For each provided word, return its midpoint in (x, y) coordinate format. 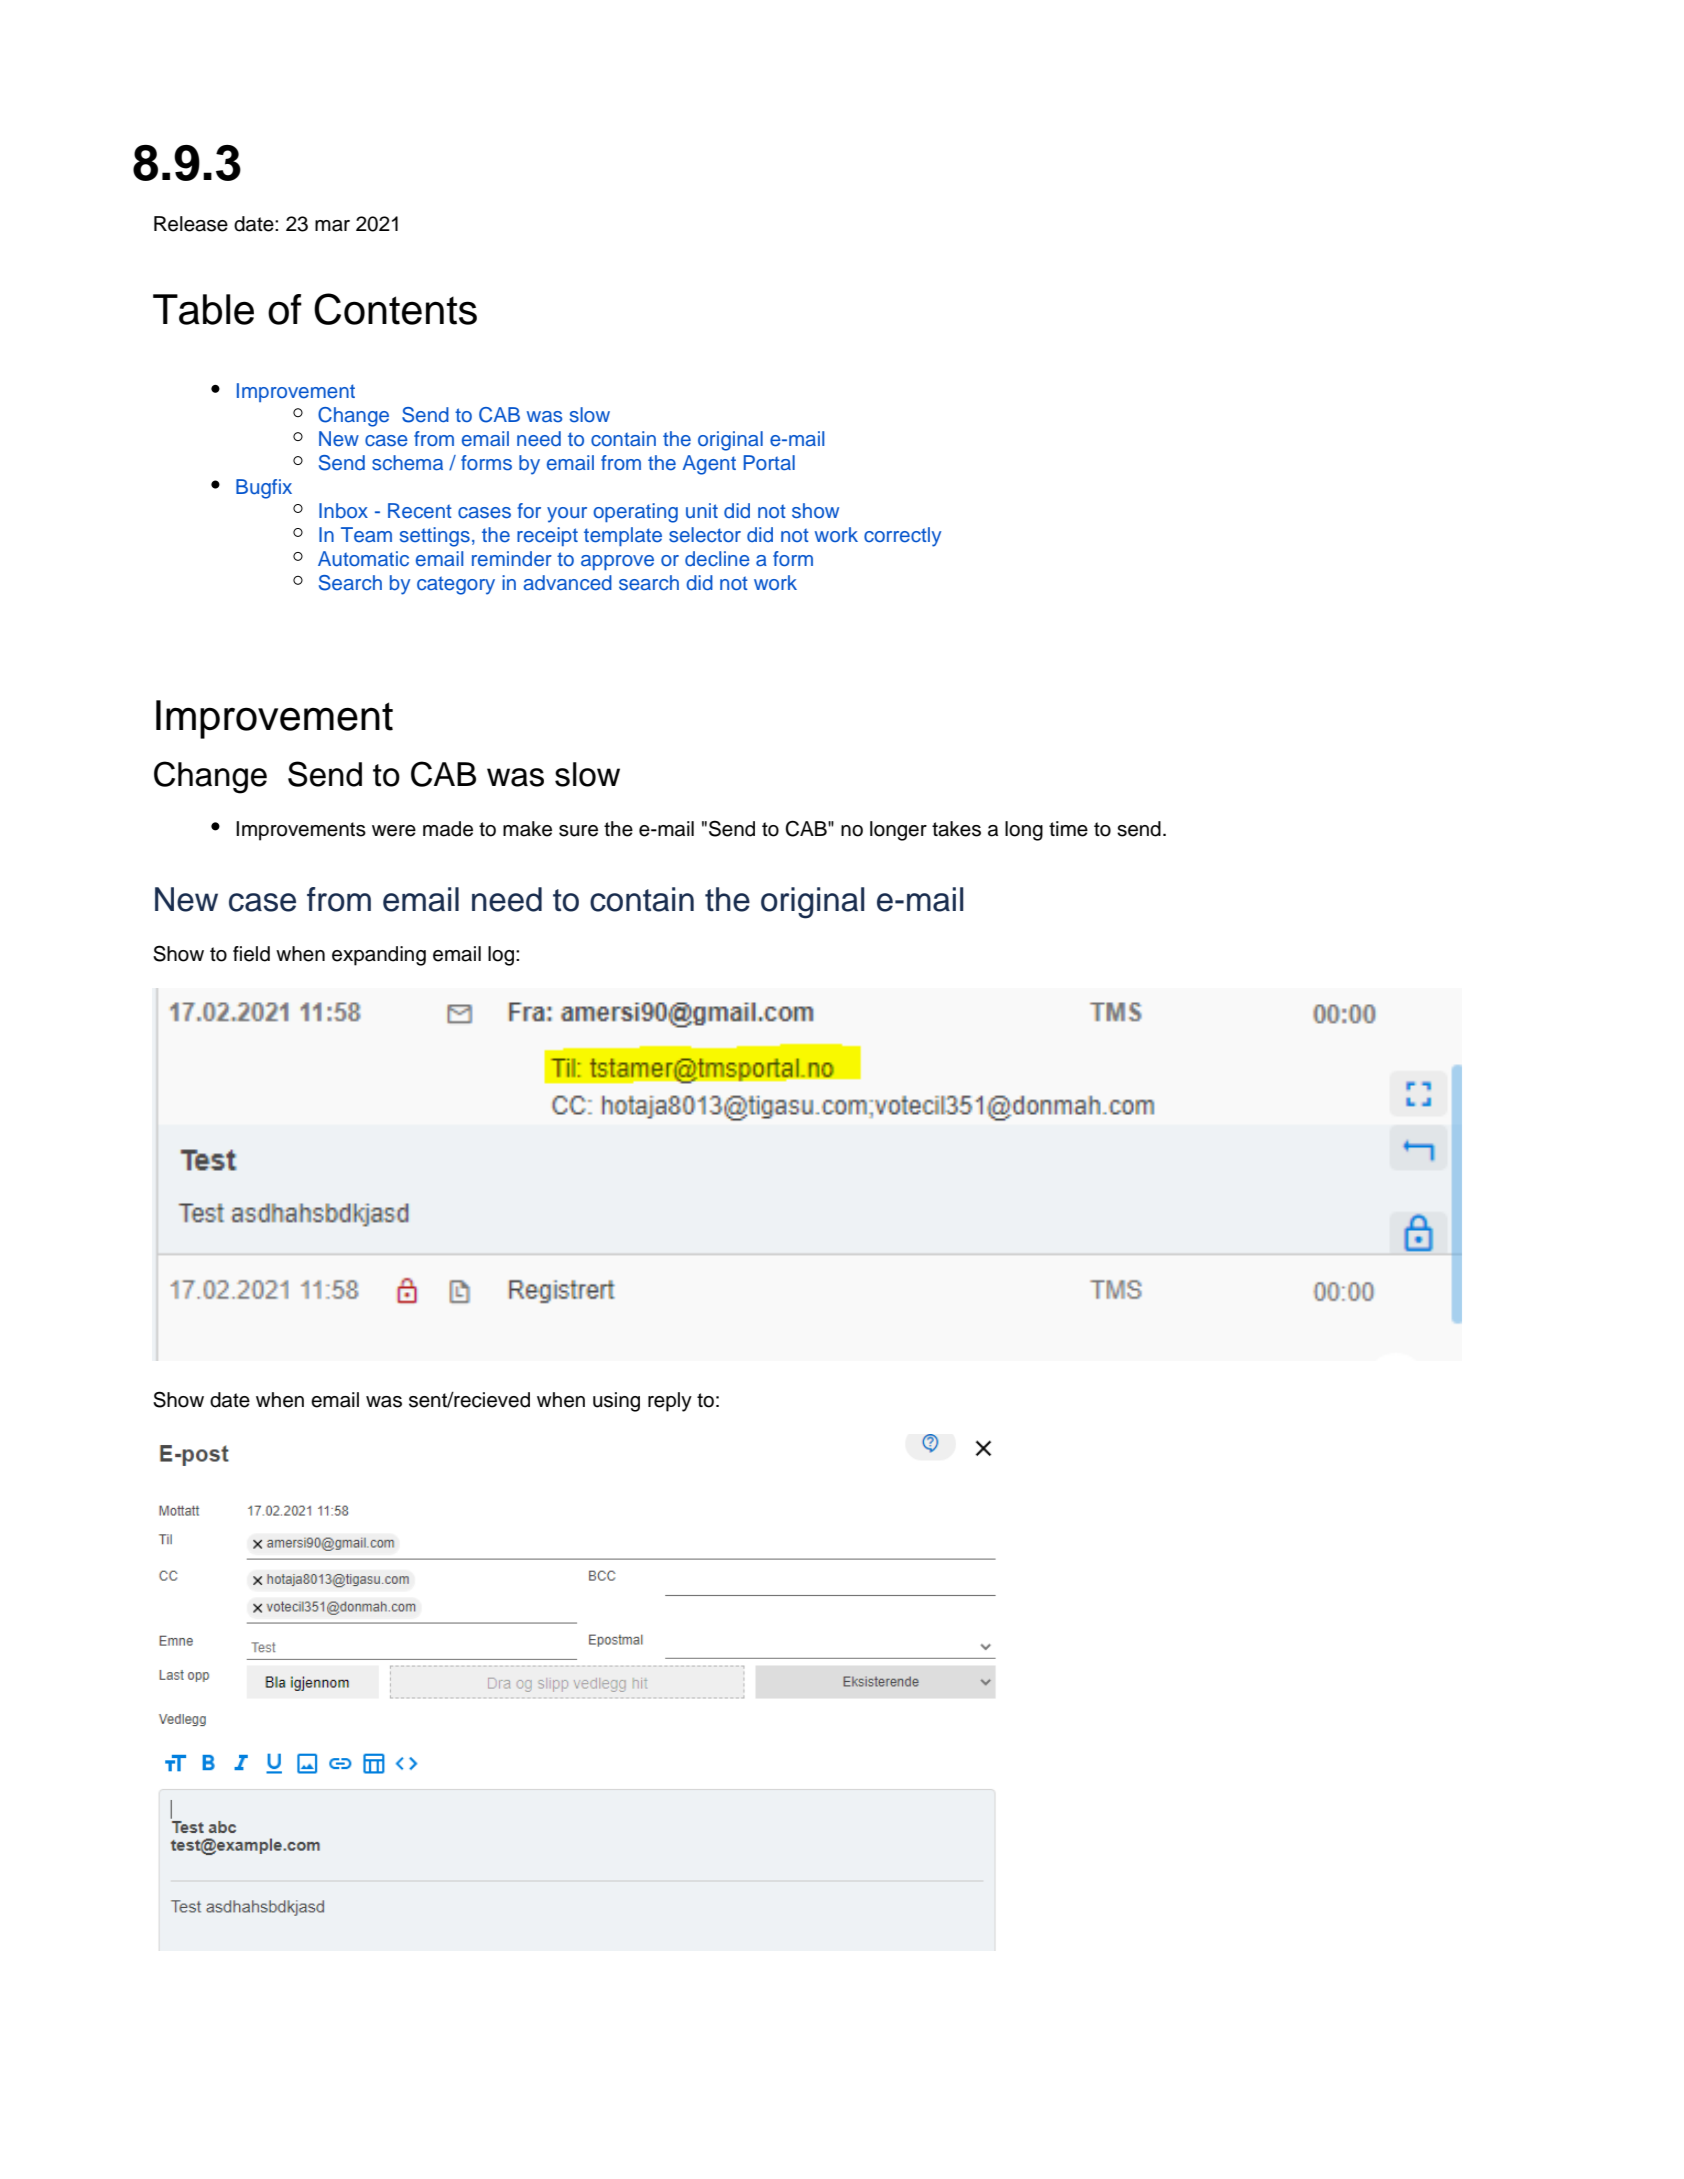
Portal (769, 463)
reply (670, 1402)
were (394, 831)
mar (332, 226)
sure (578, 831)
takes (956, 829)
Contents (395, 309)
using (616, 1402)
